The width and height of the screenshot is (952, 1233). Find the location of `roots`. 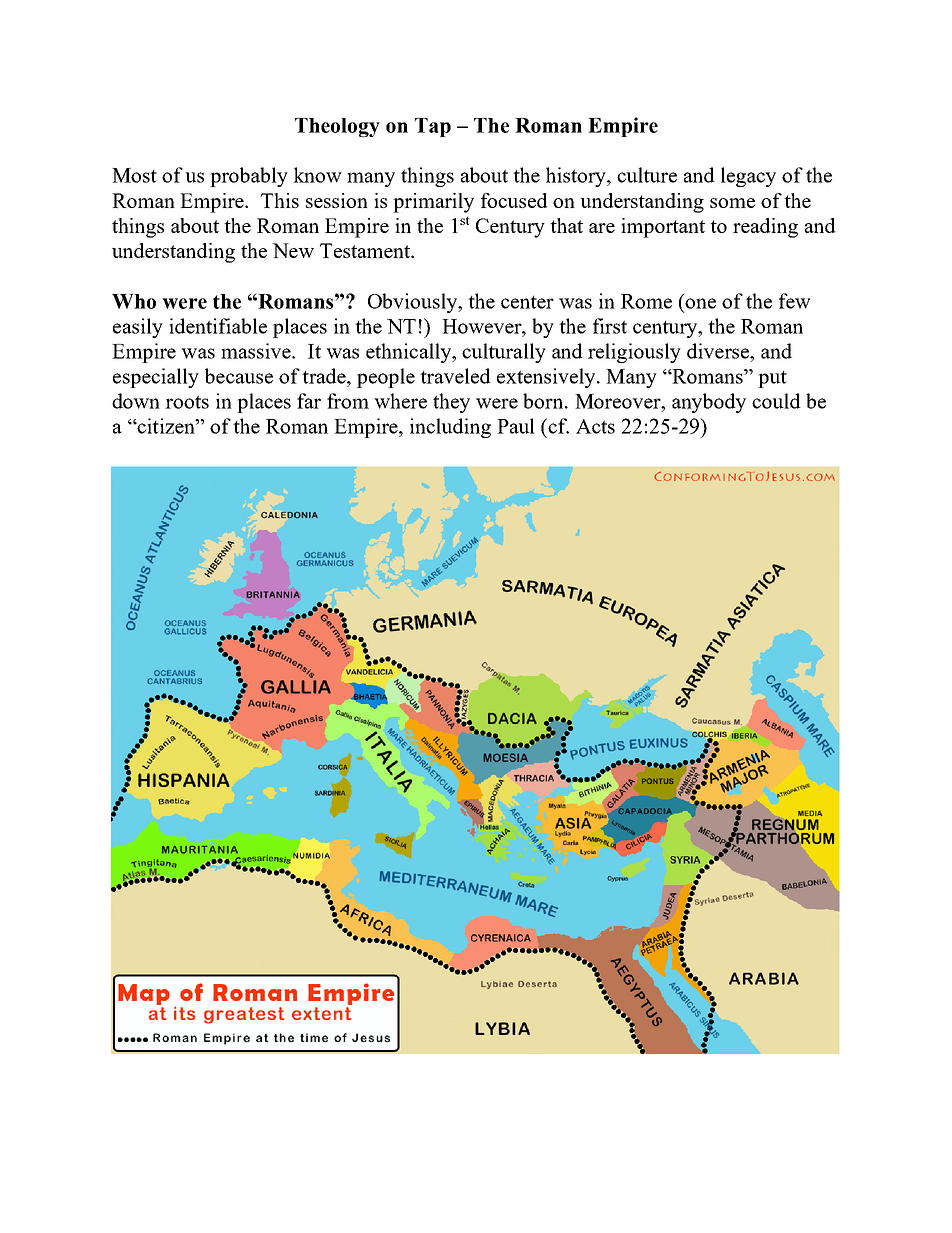

roots is located at coordinates (187, 402).
